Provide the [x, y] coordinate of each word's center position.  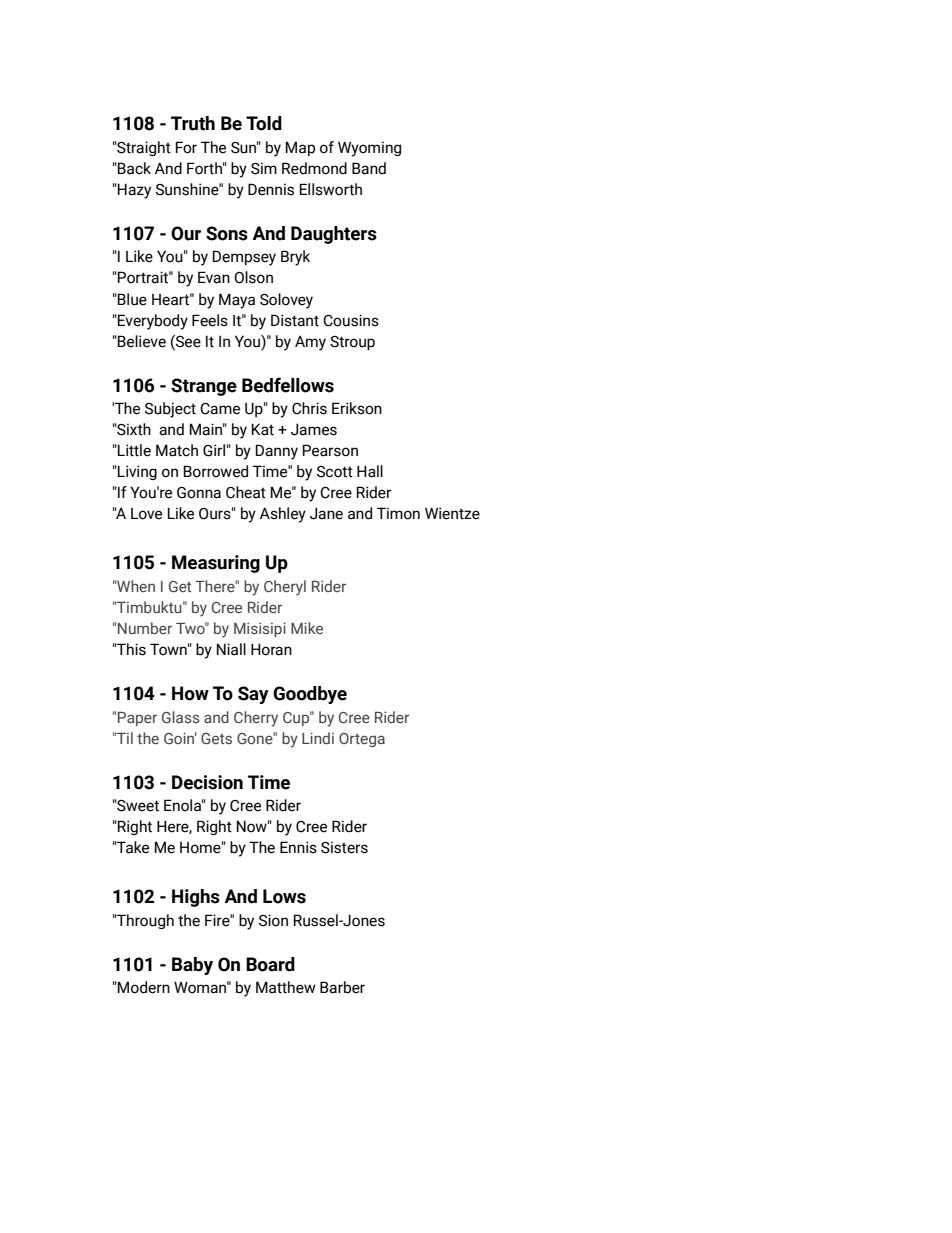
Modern [143, 987]
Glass [181, 717]
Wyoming [369, 149]
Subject [170, 410]
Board [270, 964]
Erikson [357, 408]
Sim [264, 168]
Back [133, 168]
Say [253, 695]
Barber [342, 987]
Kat [263, 429]
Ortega [362, 740]
